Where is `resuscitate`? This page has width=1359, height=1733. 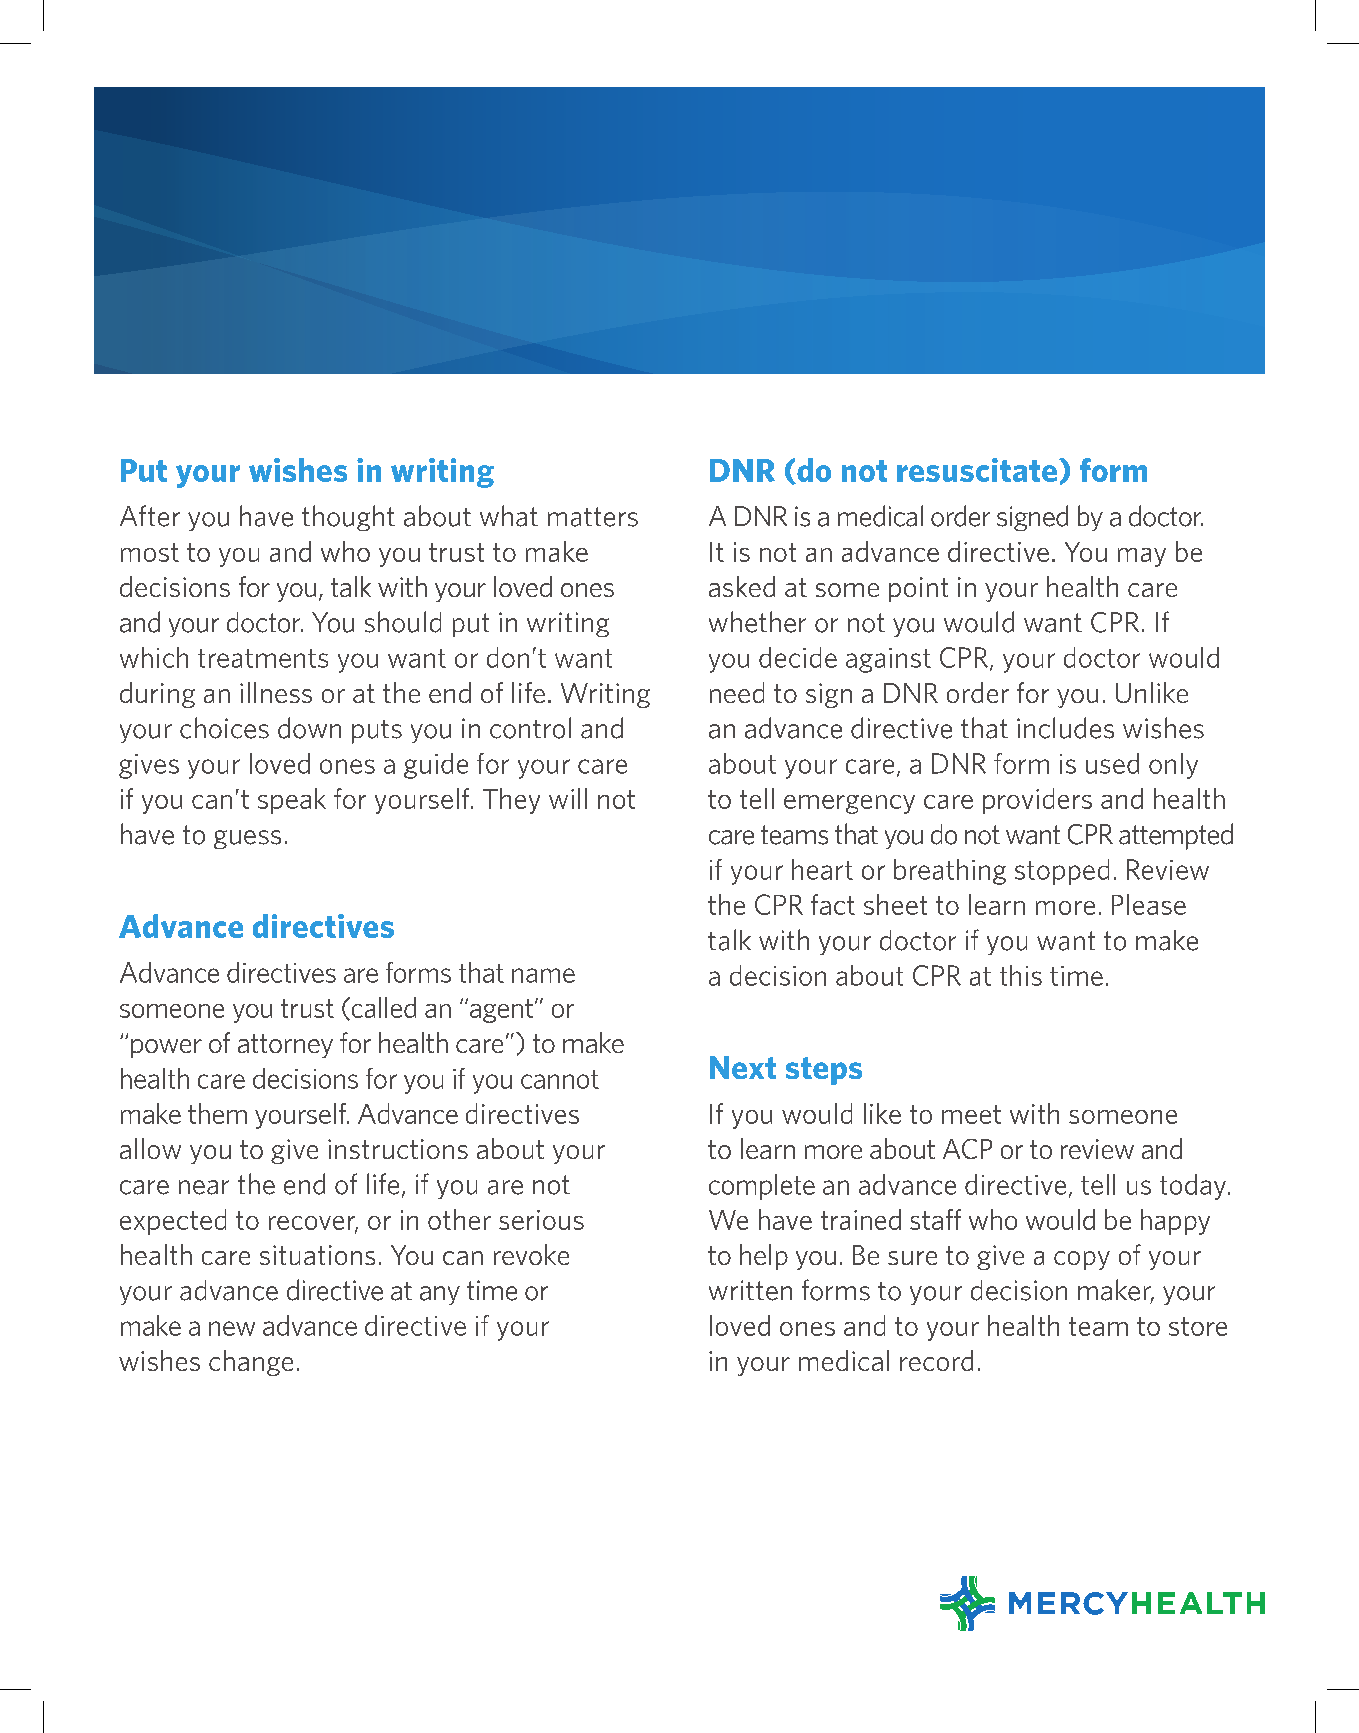 resuscitate is located at coordinates (978, 470).
